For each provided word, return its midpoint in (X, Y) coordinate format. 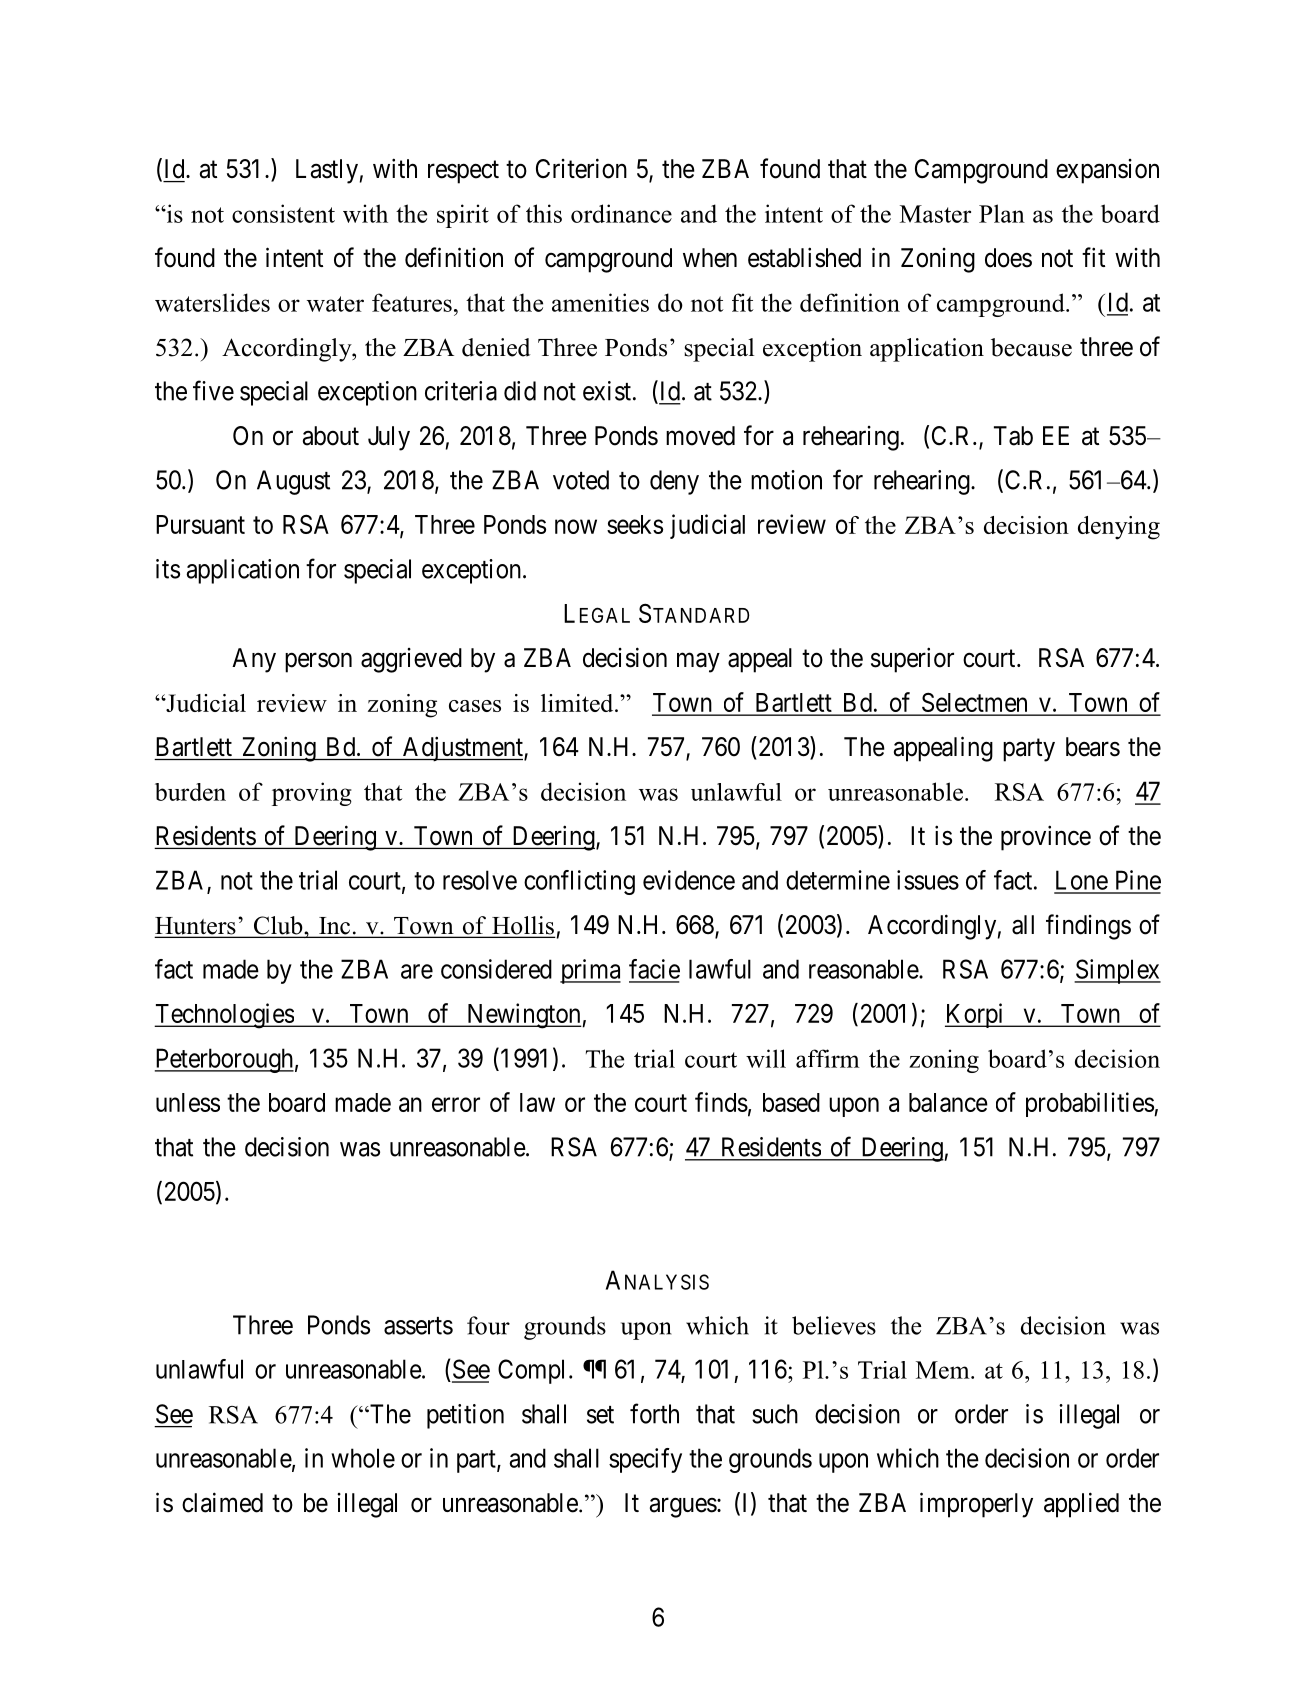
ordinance (621, 213)
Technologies (224, 1016)
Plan (1002, 213)
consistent (283, 213)
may (698, 663)
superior (912, 660)
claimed (222, 1502)
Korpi (976, 1015)
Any (254, 660)
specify (645, 1460)
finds (721, 1102)
